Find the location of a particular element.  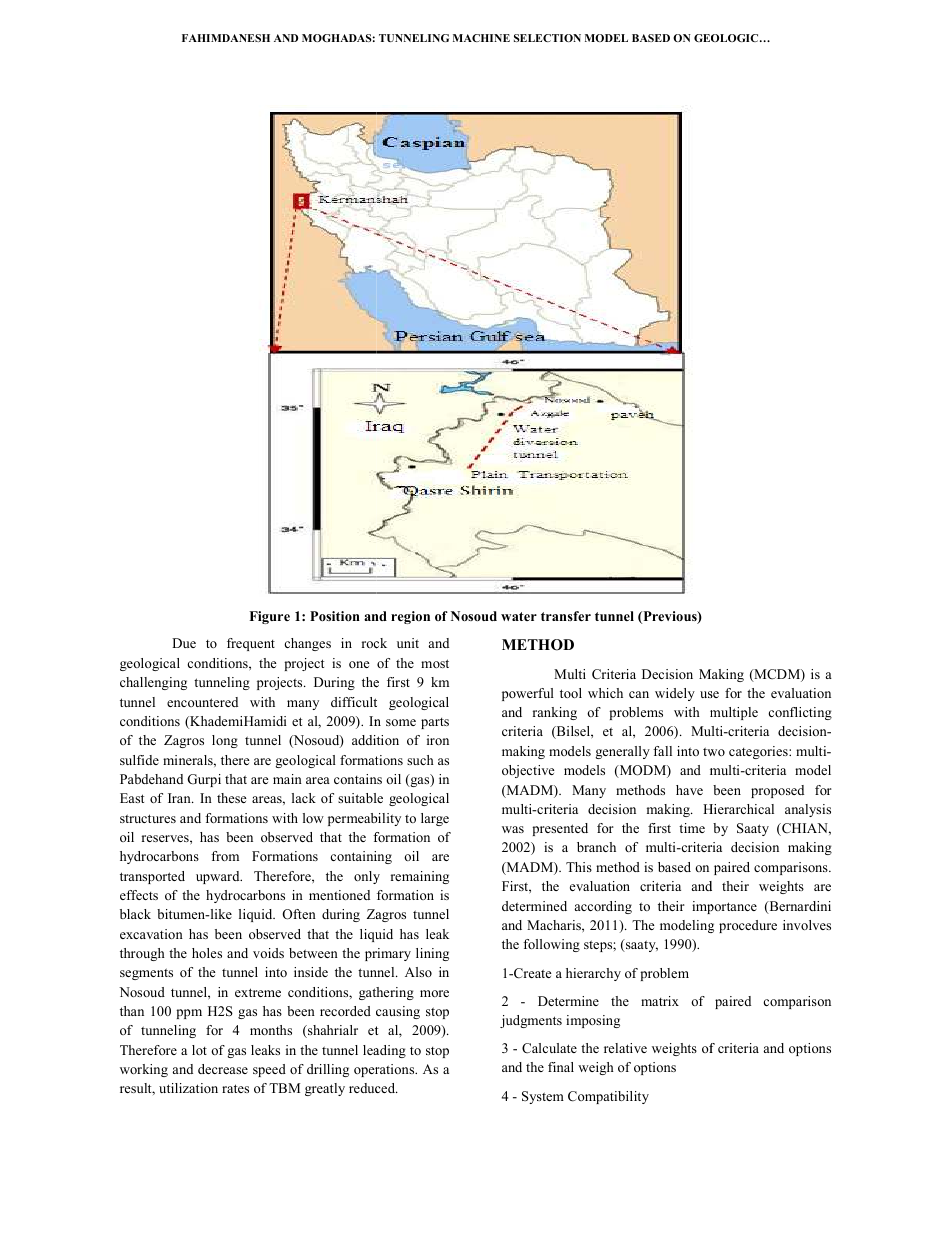

lot is located at coordinates (199, 1050).
